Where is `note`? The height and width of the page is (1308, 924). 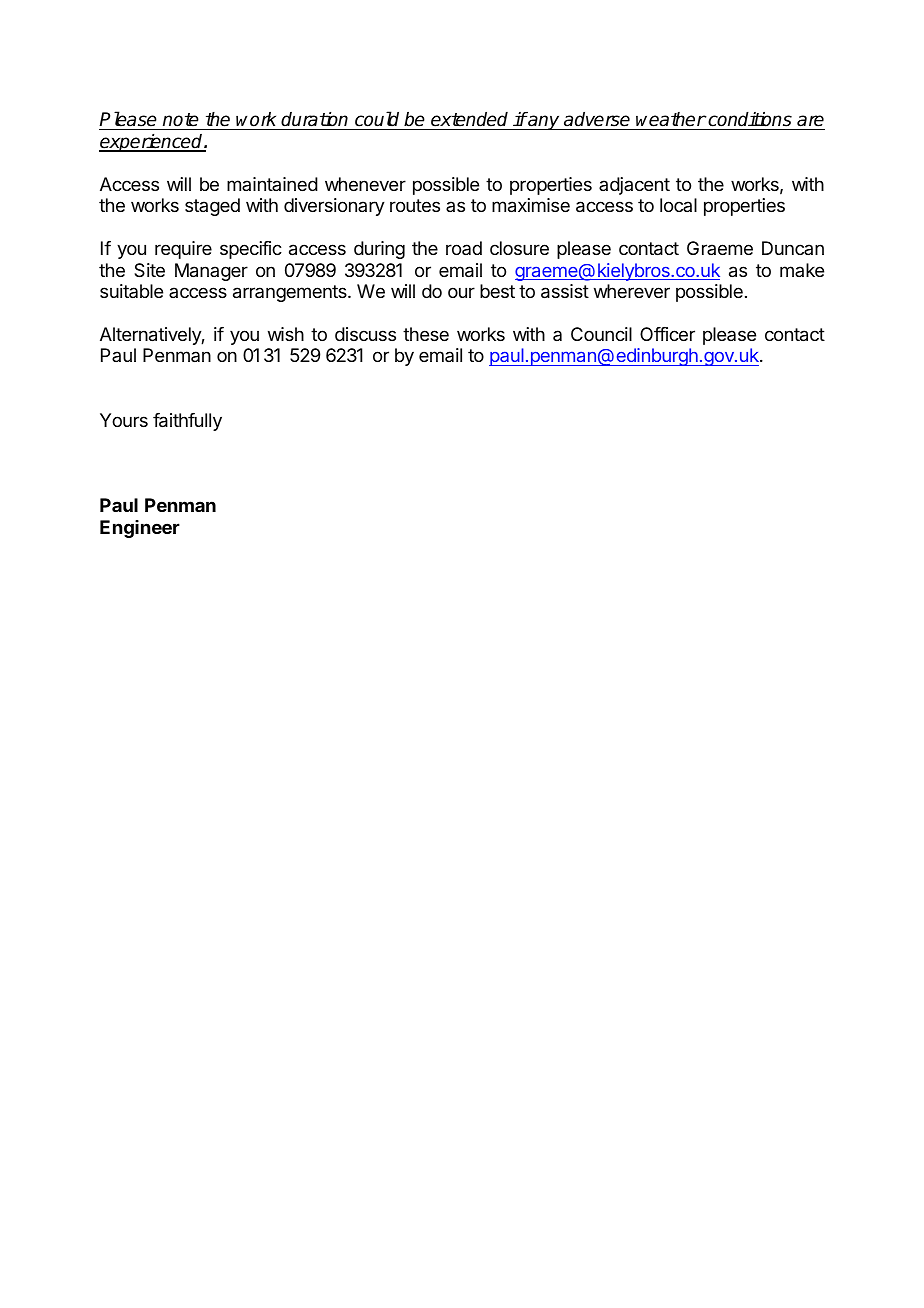
note is located at coordinates (181, 121).
